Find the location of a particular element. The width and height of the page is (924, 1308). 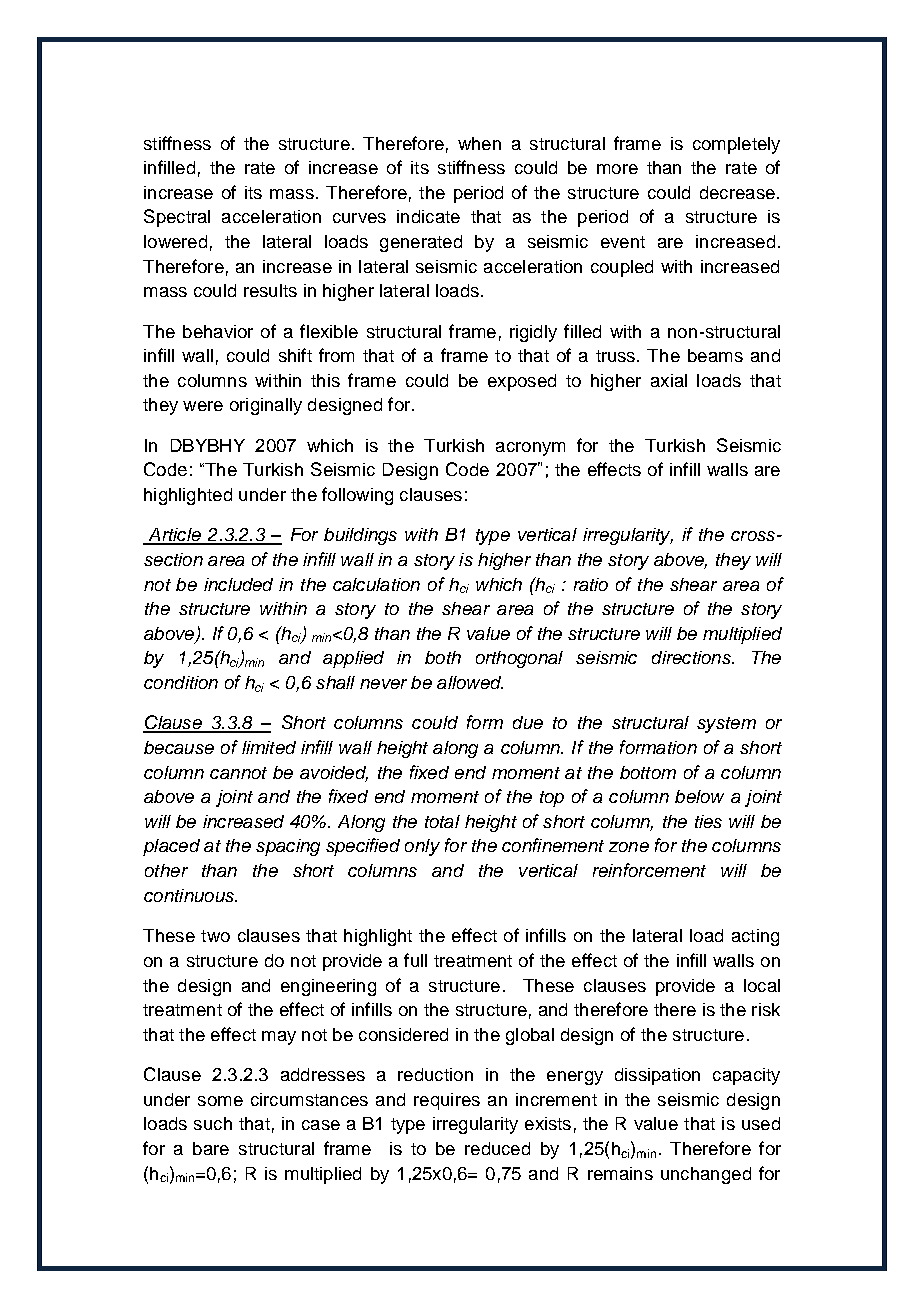

exposed is located at coordinates (522, 382).
